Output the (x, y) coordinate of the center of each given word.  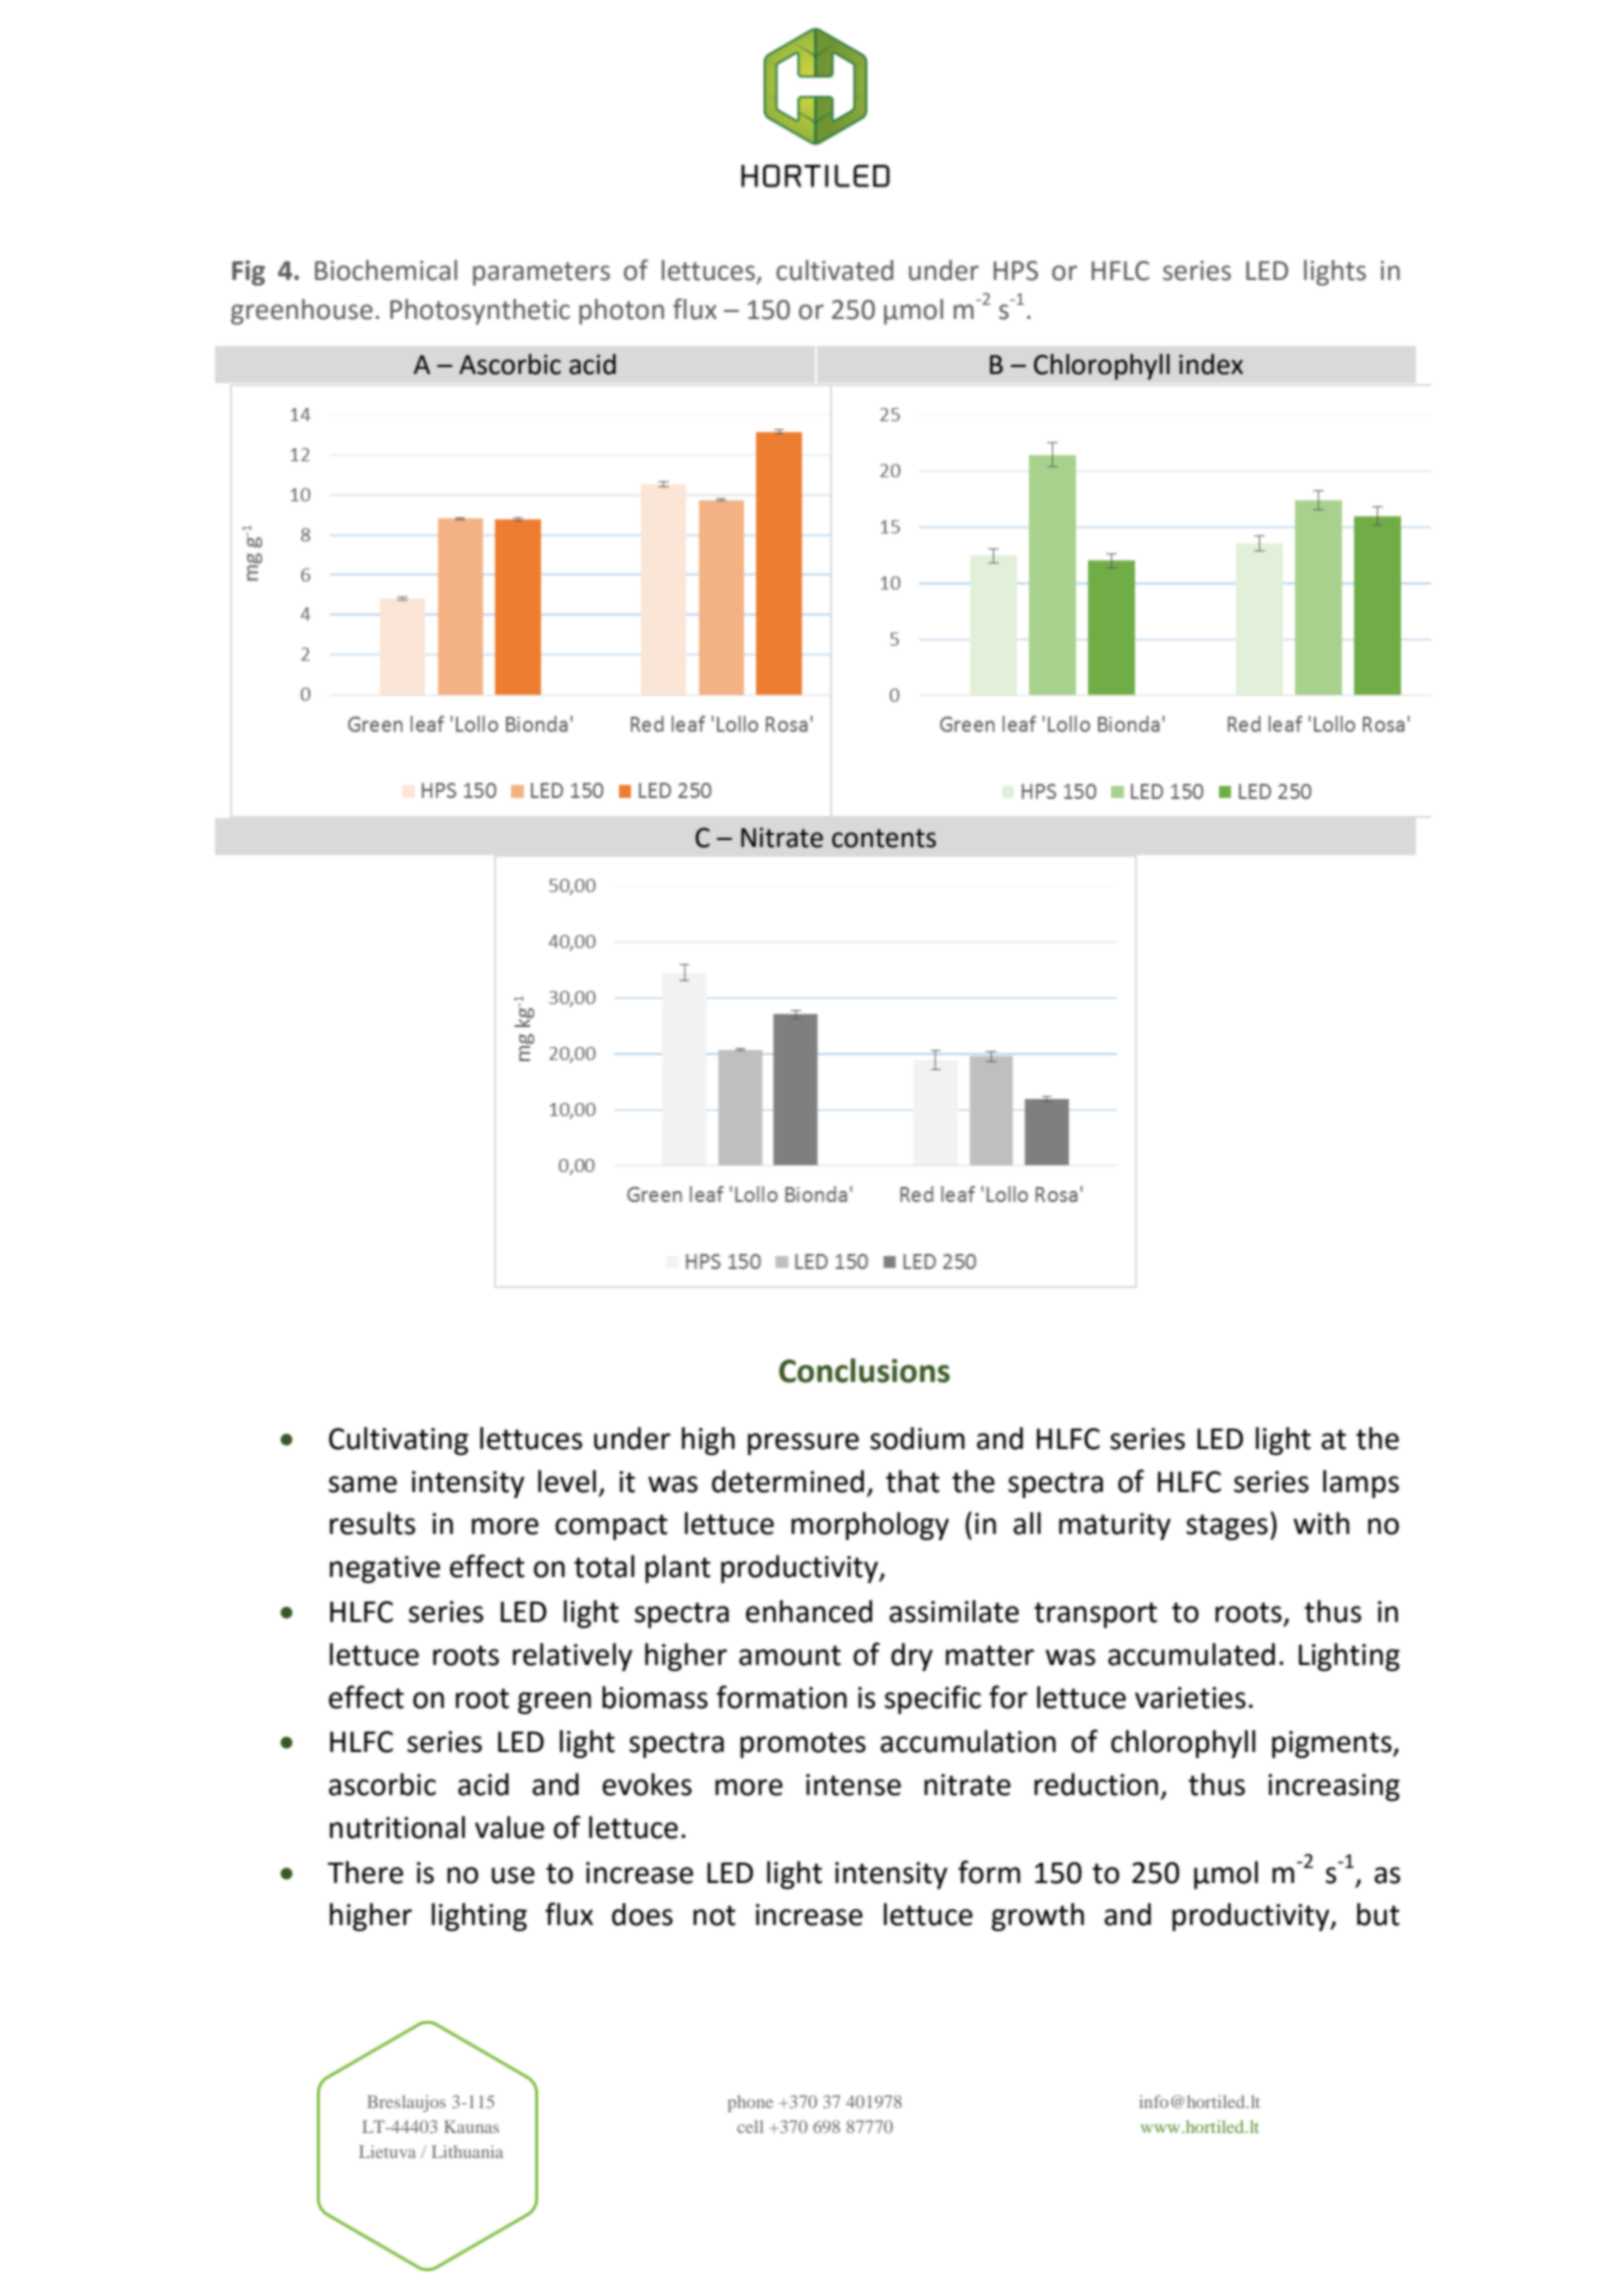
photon (621, 312)
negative (385, 1569)
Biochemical (386, 270)
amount (790, 1655)
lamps (1361, 1484)
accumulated (1191, 1654)
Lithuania (467, 2151)
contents (884, 838)
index (1211, 364)
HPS (1016, 271)
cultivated (834, 270)
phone (750, 2103)
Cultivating (398, 1441)
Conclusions (864, 1370)
